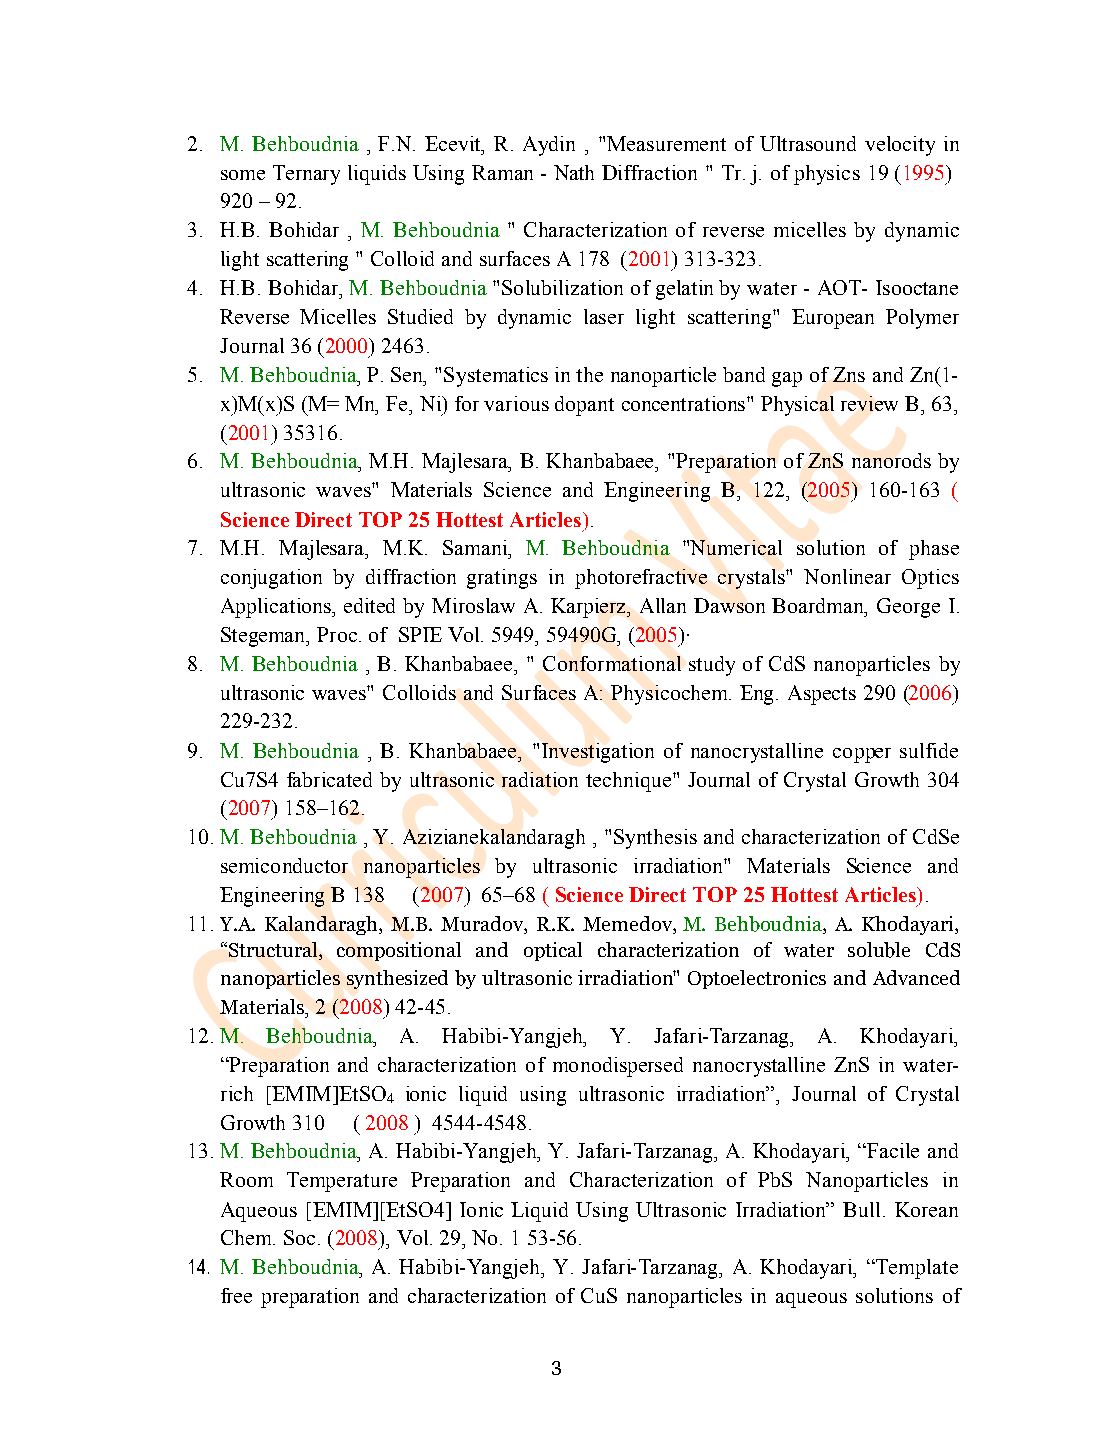  What do you see at coordinates (598, 753) in the screenshot?
I see `Investigation` at bounding box center [598, 753].
